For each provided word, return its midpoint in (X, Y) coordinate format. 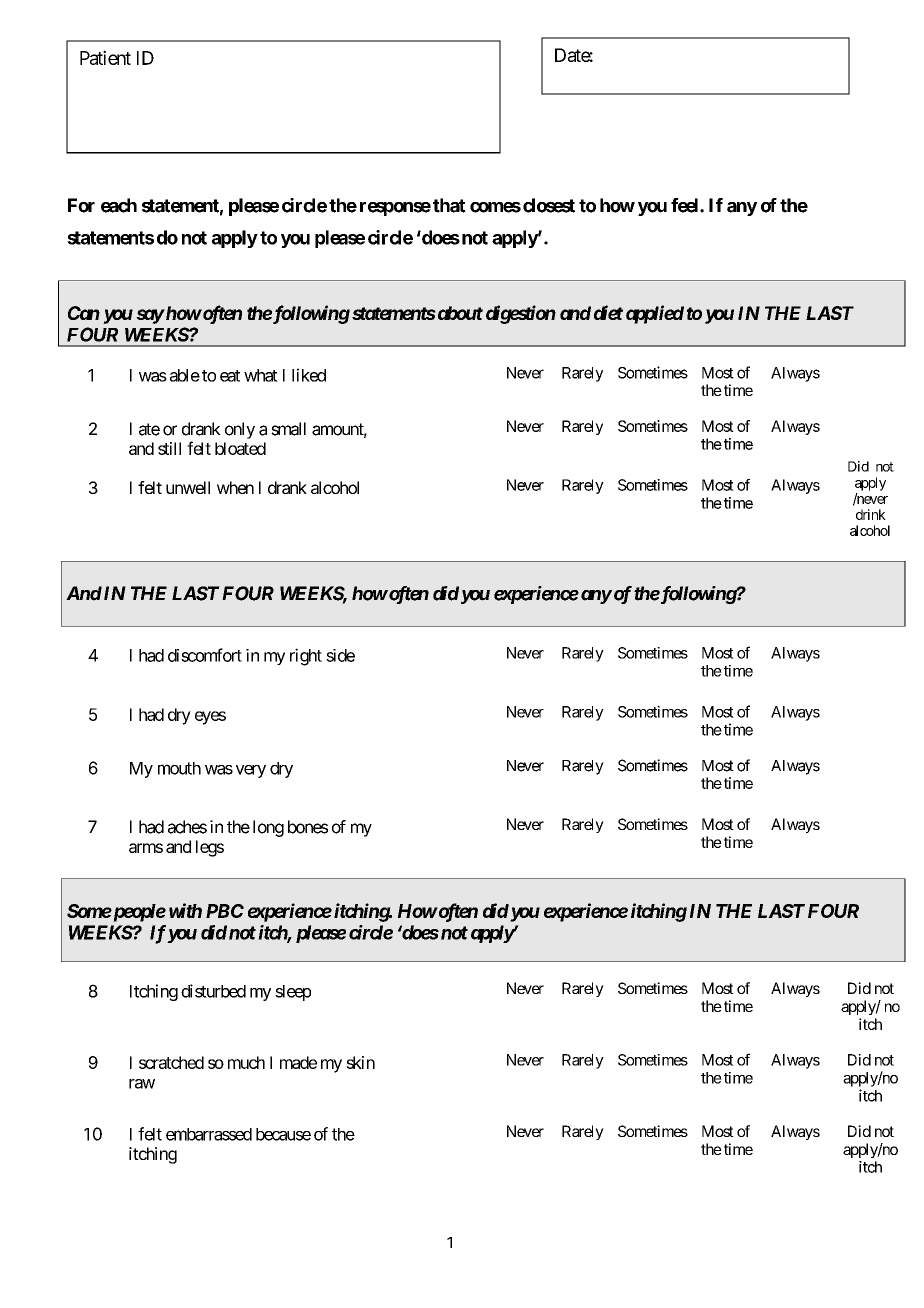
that (449, 205)
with (185, 910)
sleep (293, 993)
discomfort (205, 655)
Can (84, 313)
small (288, 429)
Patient (105, 57)
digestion (521, 314)
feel (686, 205)
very (251, 771)
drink (871, 514)
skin (360, 1062)
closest (549, 205)
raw (142, 1084)
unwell (188, 487)
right (306, 657)
